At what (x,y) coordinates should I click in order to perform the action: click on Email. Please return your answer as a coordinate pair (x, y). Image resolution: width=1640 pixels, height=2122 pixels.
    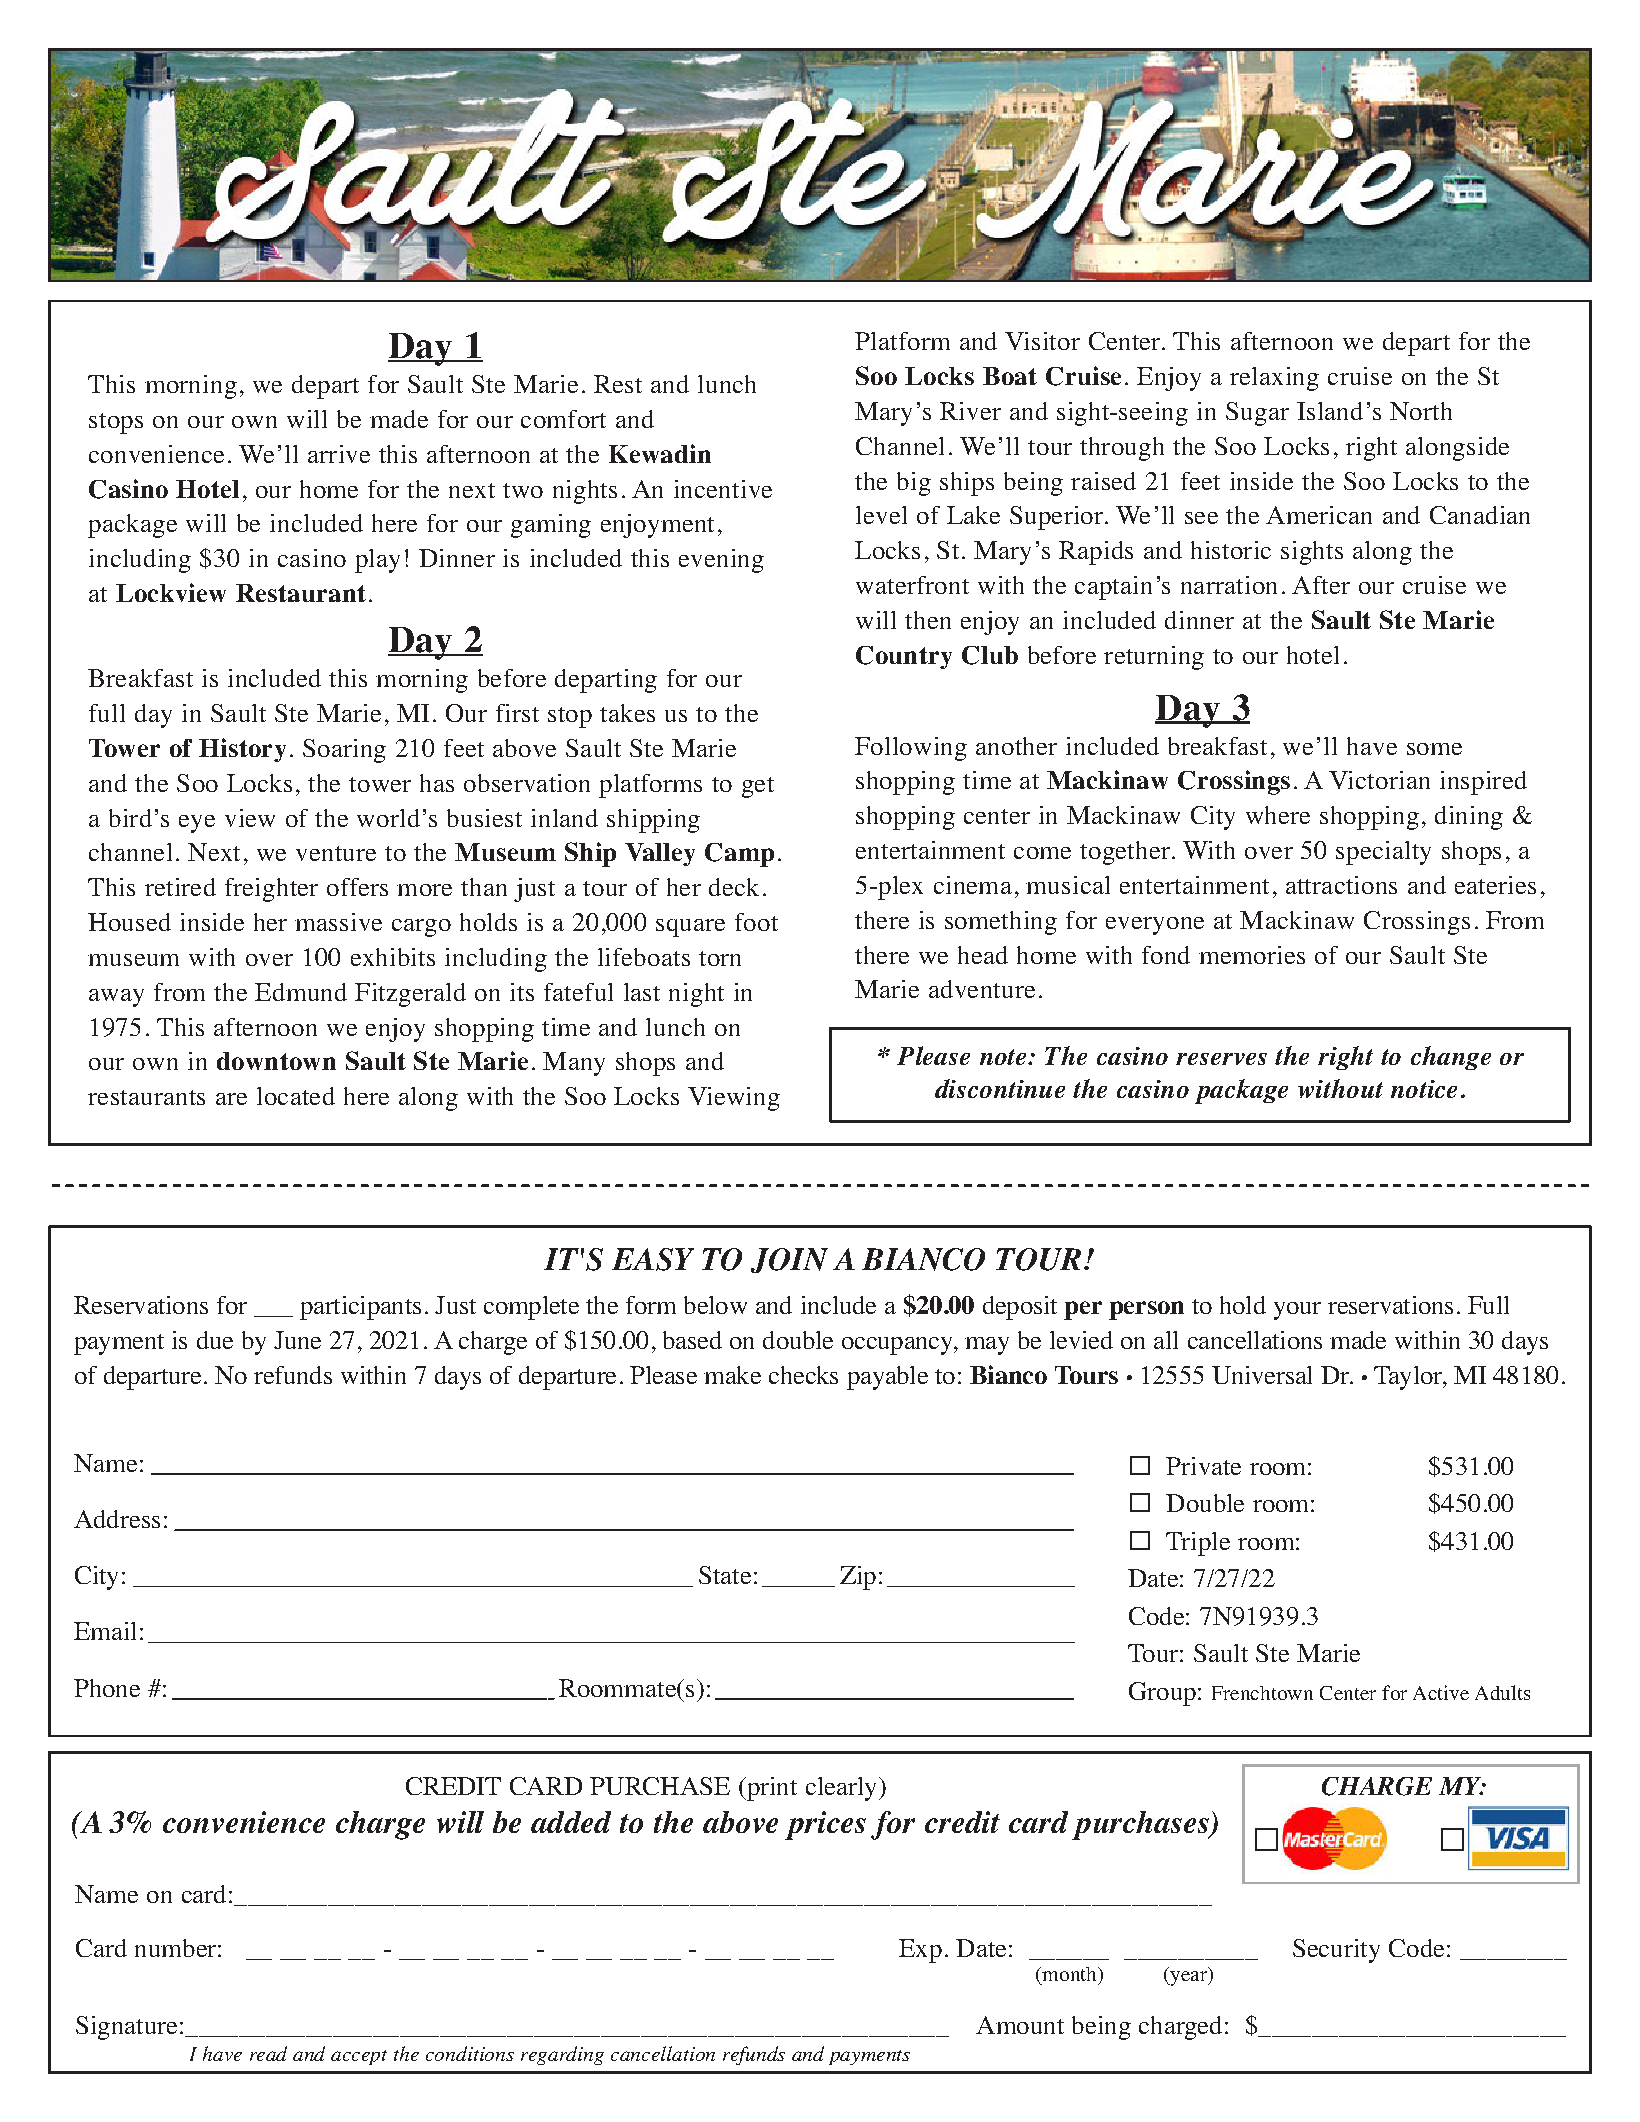
    Looking at the image, I should click on (105, 1631).
